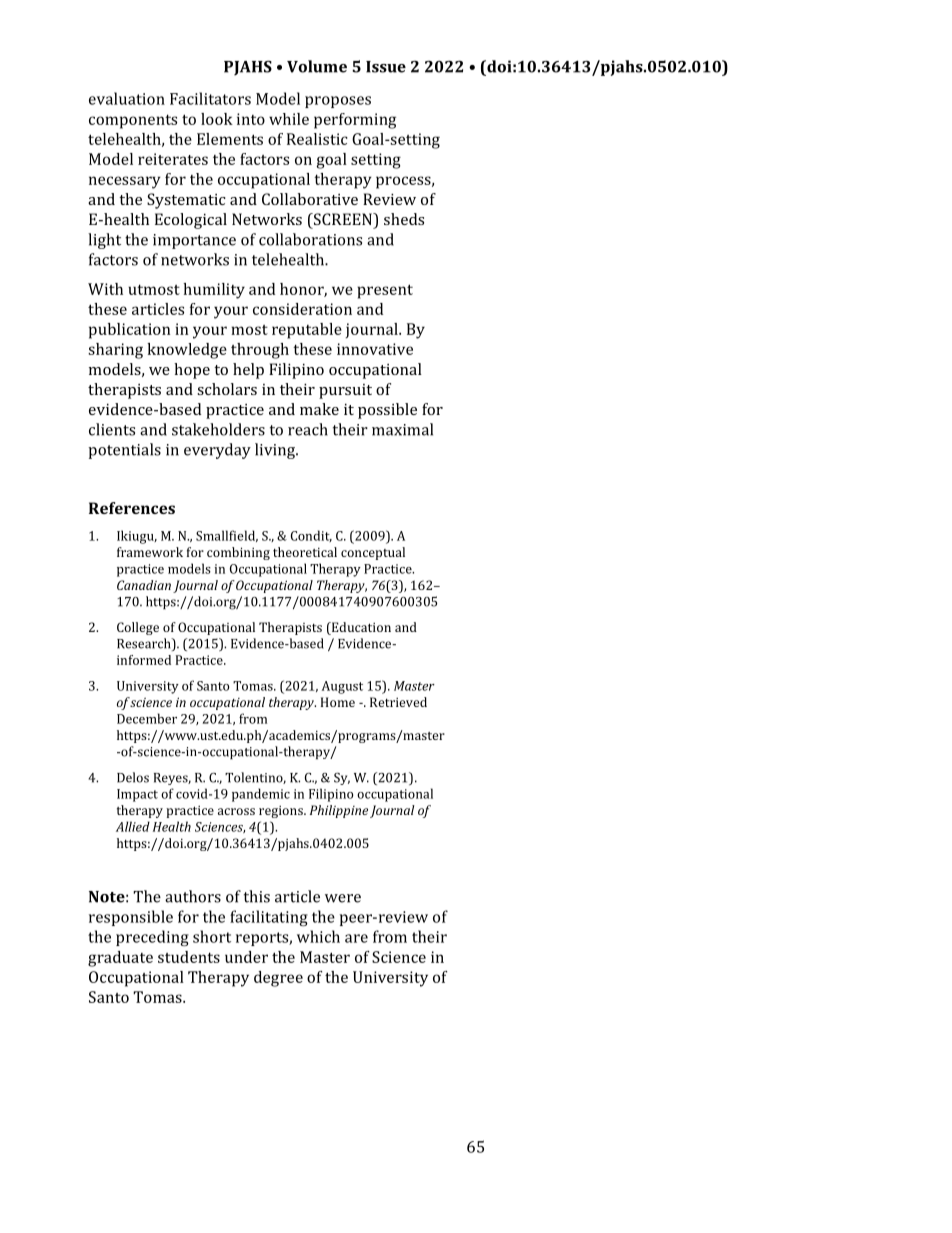 This screenshot has height=1233, width=952. I want to click on publication, so click(129, 331).
